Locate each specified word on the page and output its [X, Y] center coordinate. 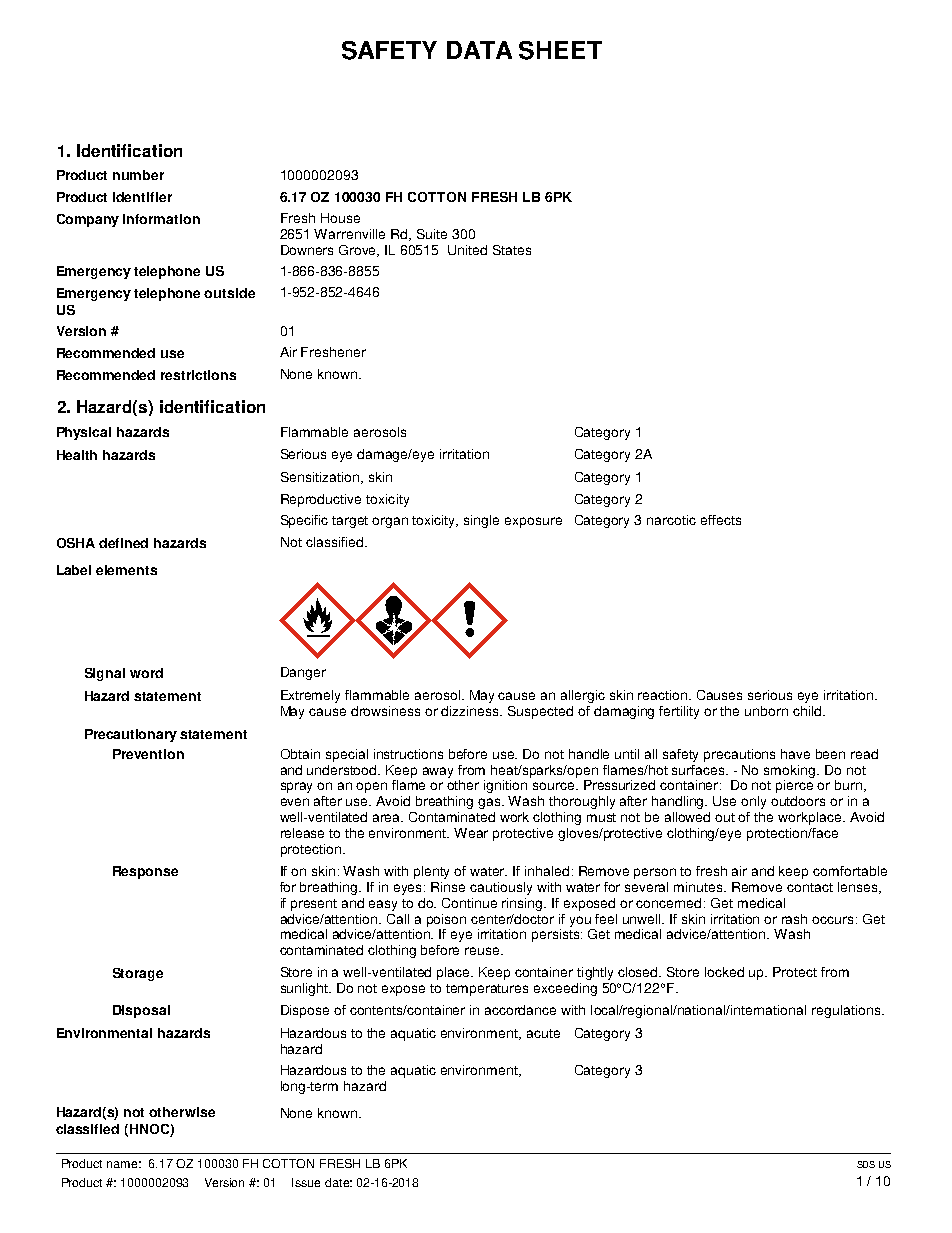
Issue [306, 1182]
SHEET [560, 50]
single [481, 521]
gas [490, 803]
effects [721, 520]
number [138, 175]
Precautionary [131, 735]
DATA [479, 50]
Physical [84, 433]
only [753, 802]
